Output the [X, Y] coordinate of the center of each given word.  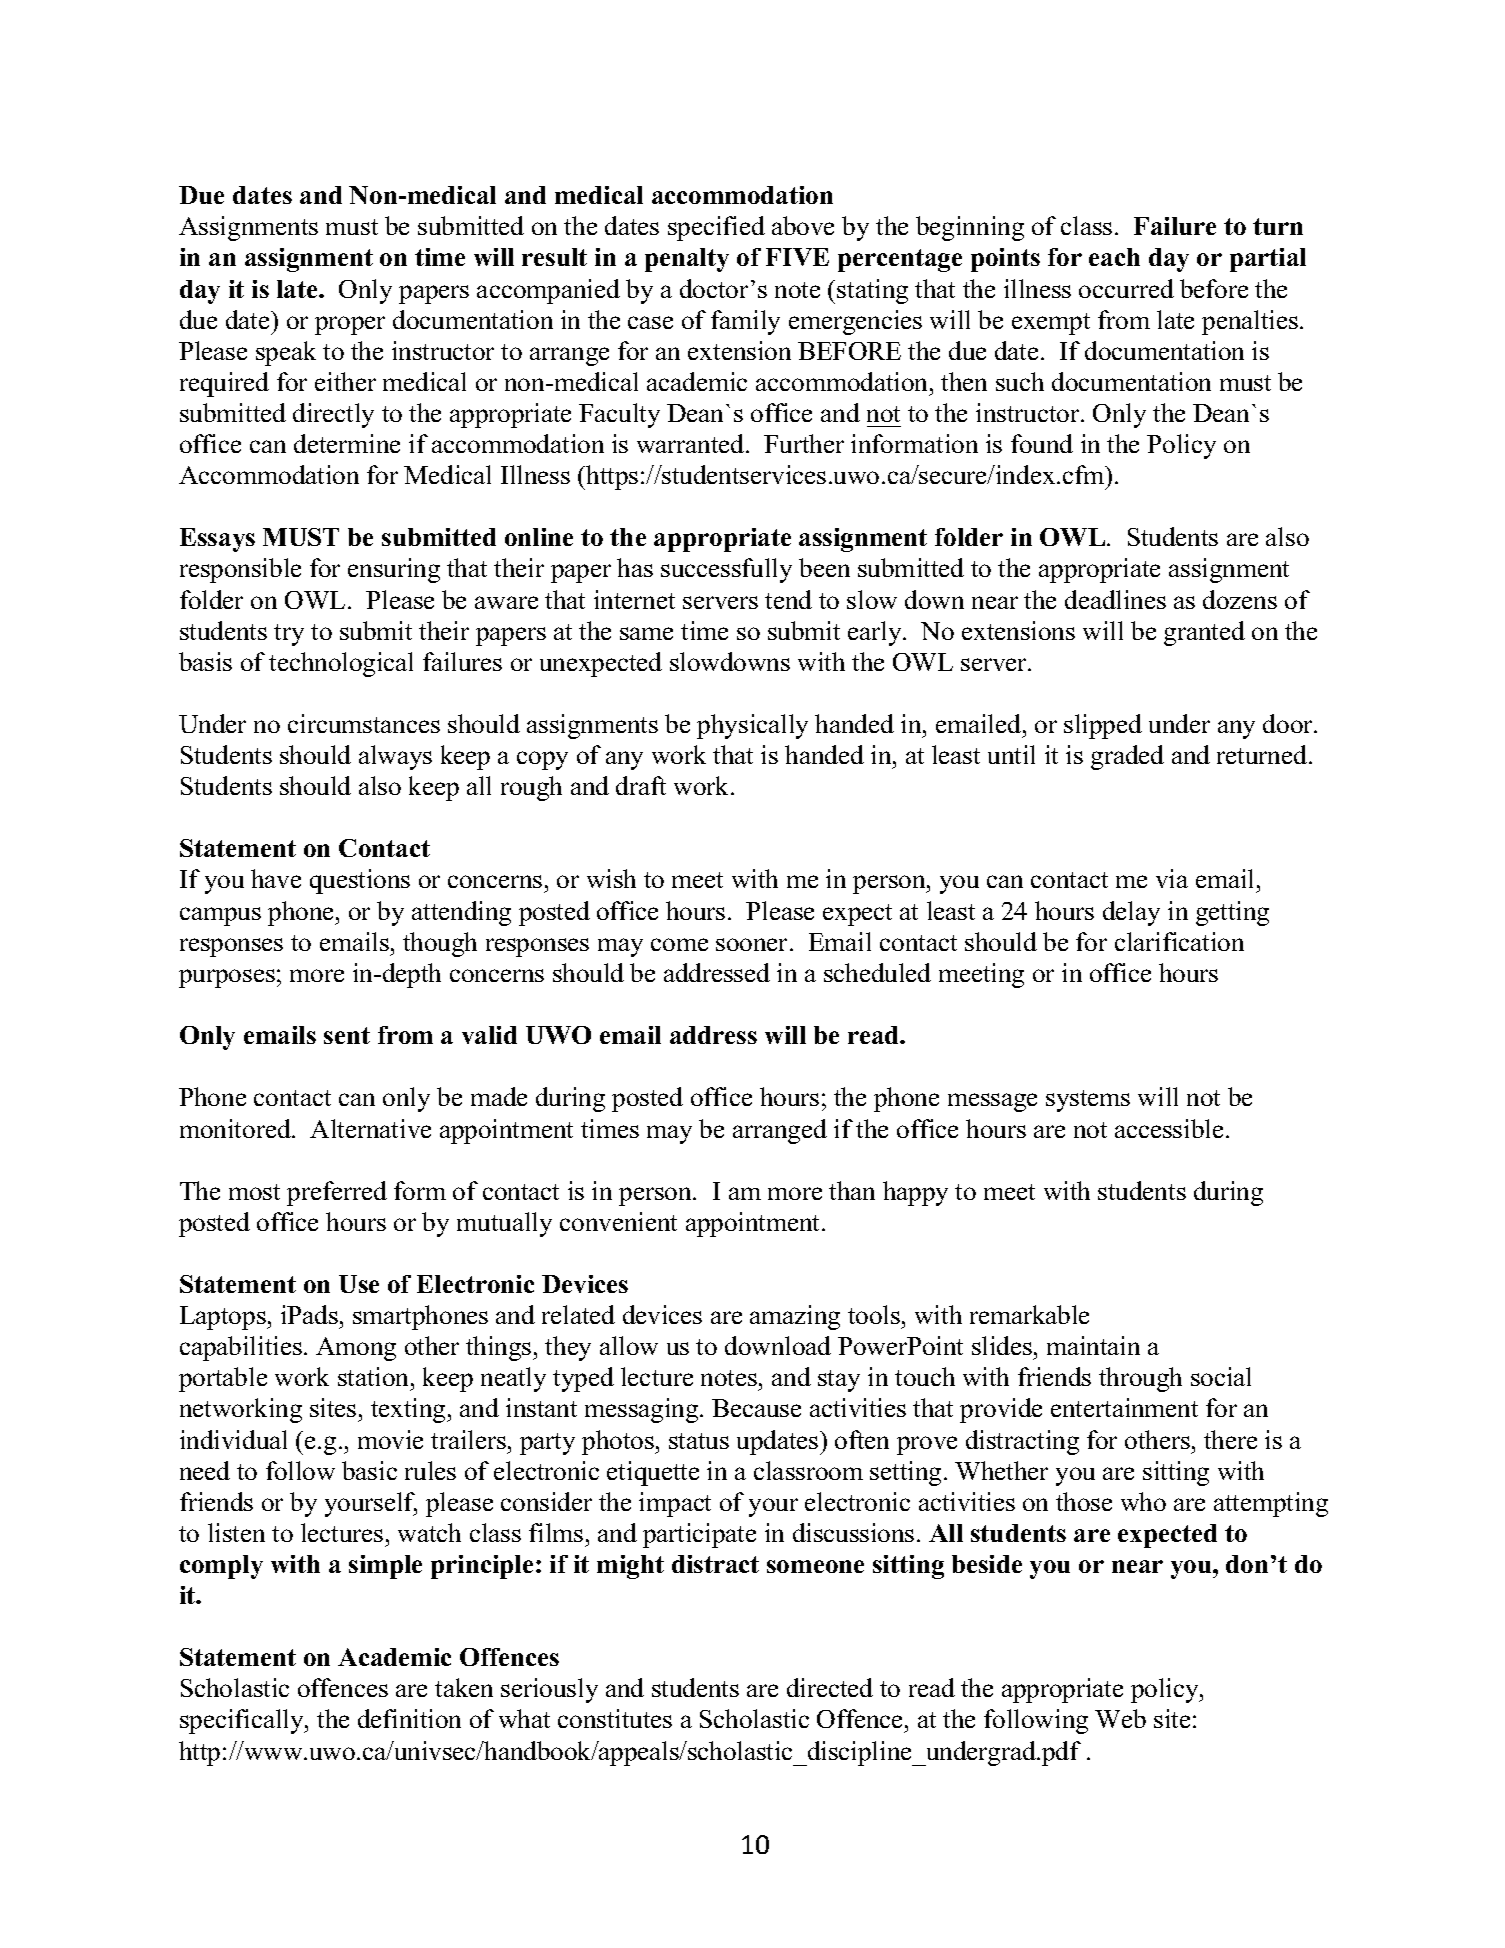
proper [350, 325]
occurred [1126, 288]
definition [409, 1718]
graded [1127, 757]
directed [830, 1687]
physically [752, 726]
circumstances [364, 723]
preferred [337, 1193]
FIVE [797, 257]
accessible [1169, 1128]
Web [1120, 1718]
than [852, 1190]
